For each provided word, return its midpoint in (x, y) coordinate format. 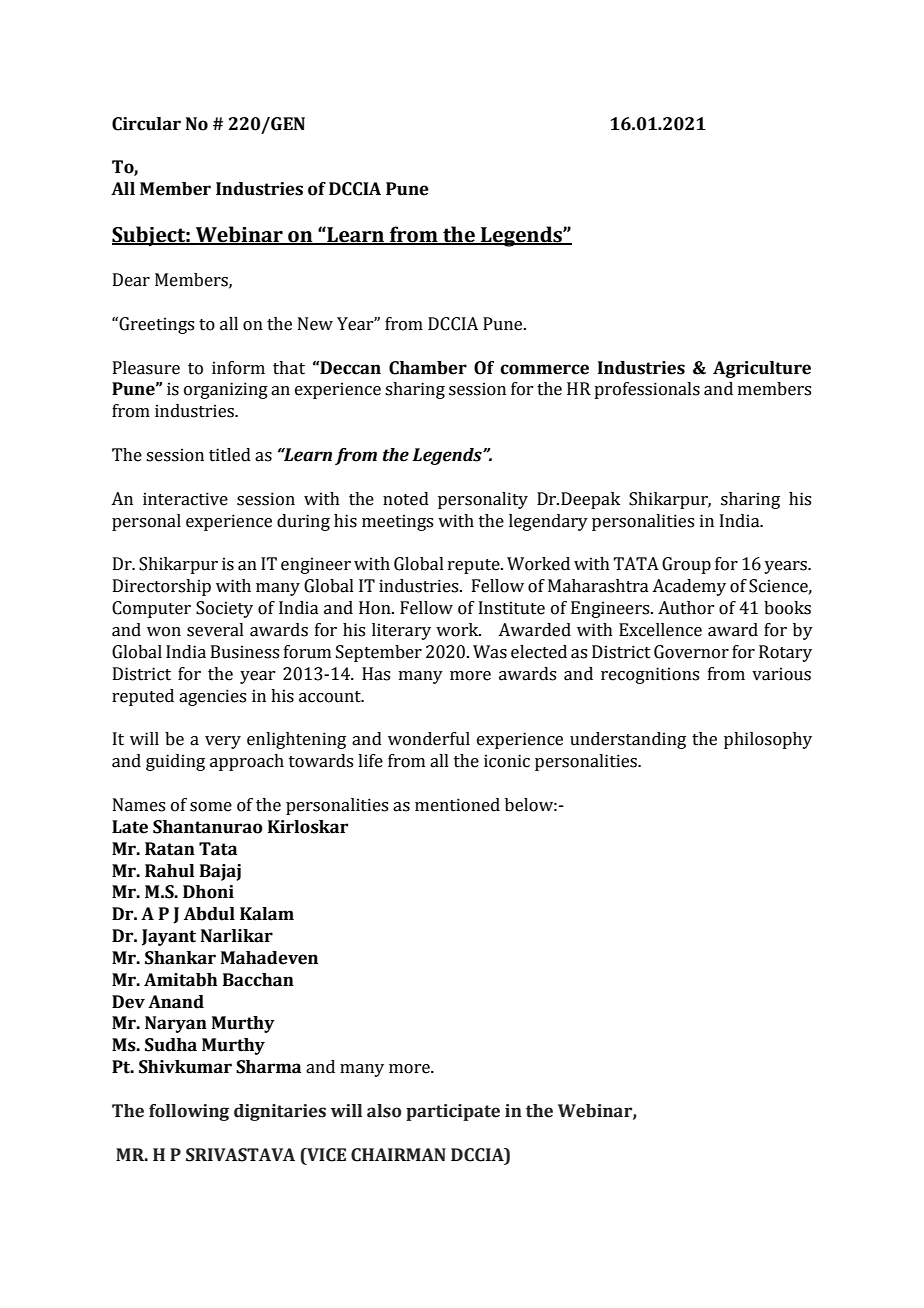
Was (490, 652)
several (215, 630)
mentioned (457, 805)
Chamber (428, 368)
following (189, 1112)
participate (453, 1112)
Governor (691, 652)
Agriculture (762, 369)
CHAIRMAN (398, 1155)
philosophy (768, 740)
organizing (226, 390)
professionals (647, 390)
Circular (146, 124)
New (315, 324)
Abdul (209, 914)
